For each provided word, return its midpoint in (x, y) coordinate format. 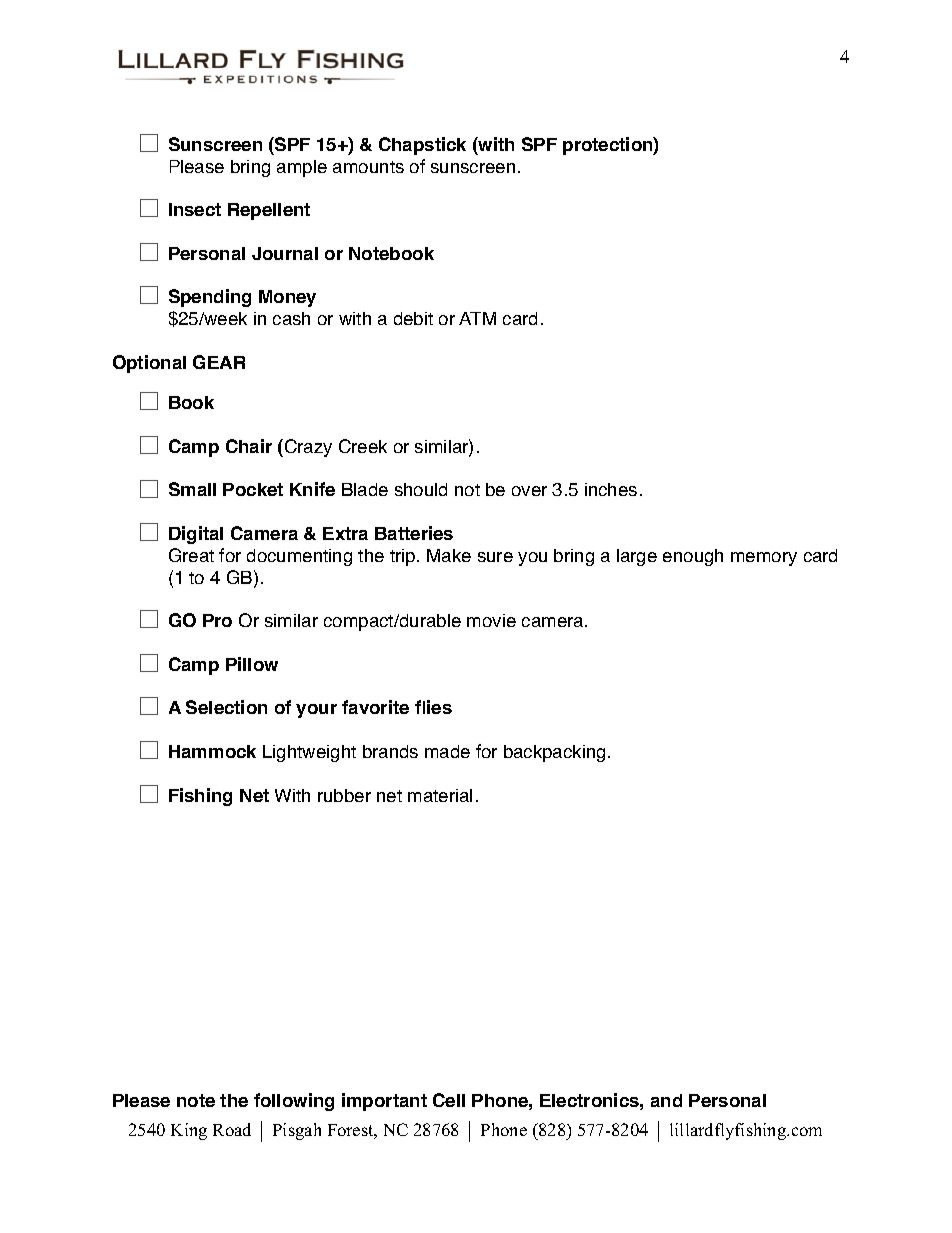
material (440, 795)
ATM (477, 318)
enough (693, 557)
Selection (226, 707)
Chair (249, 446)
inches (611, 489)
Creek (363, 446)
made (447, 751)
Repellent (269, 211)
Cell (449, 1100)
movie (491, 620)
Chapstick (422, 146)
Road (232, 1129)
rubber (344, 795)
